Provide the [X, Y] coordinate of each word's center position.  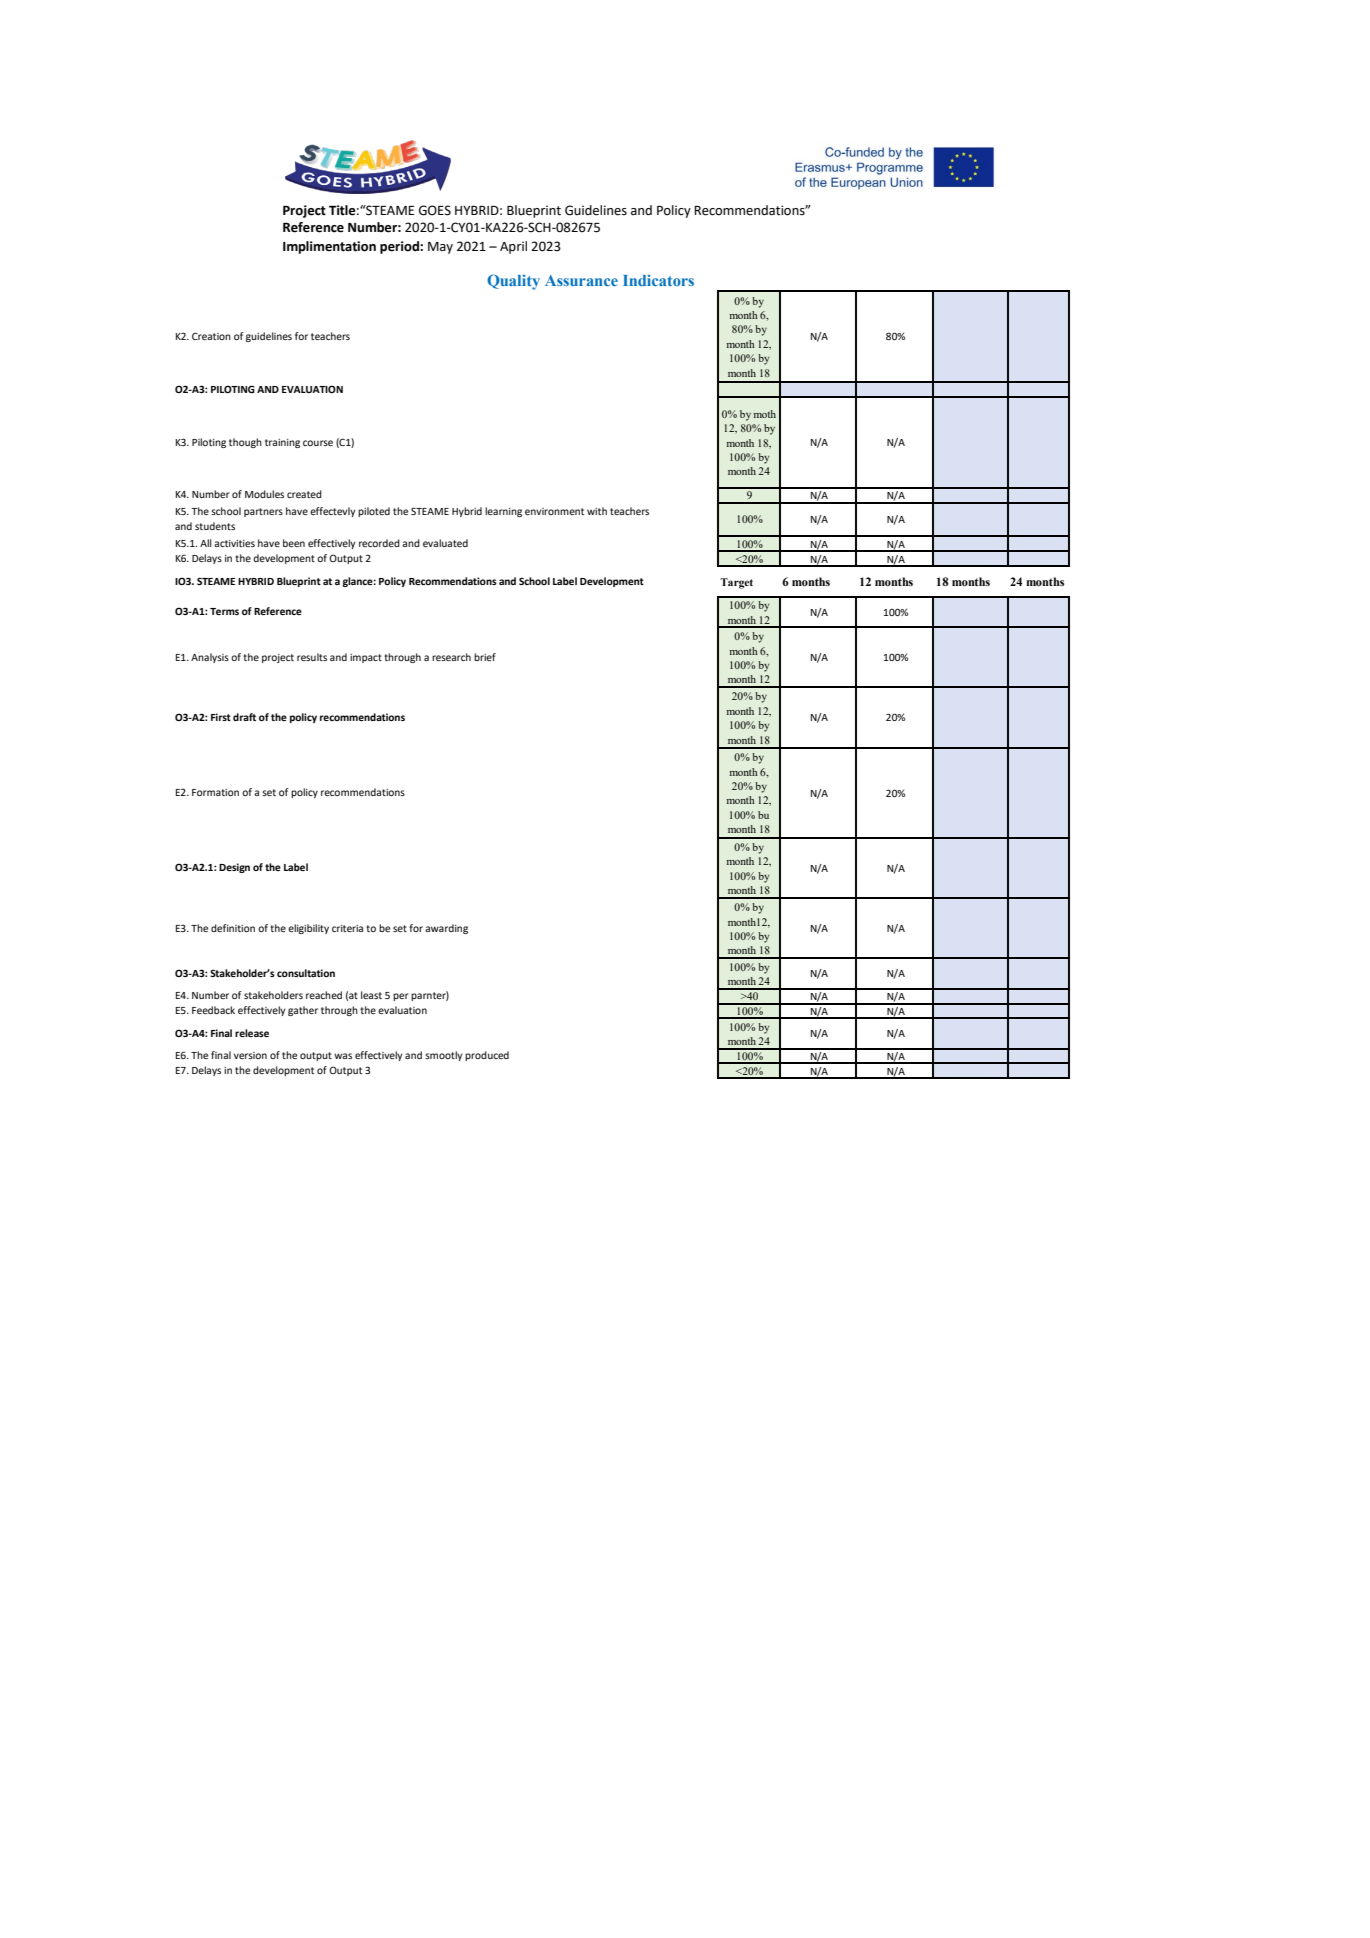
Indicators [658, 280]
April [513, 247]
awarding [446, 929]
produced [487, 1056]
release [252, 1033]
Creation [211, 336]
